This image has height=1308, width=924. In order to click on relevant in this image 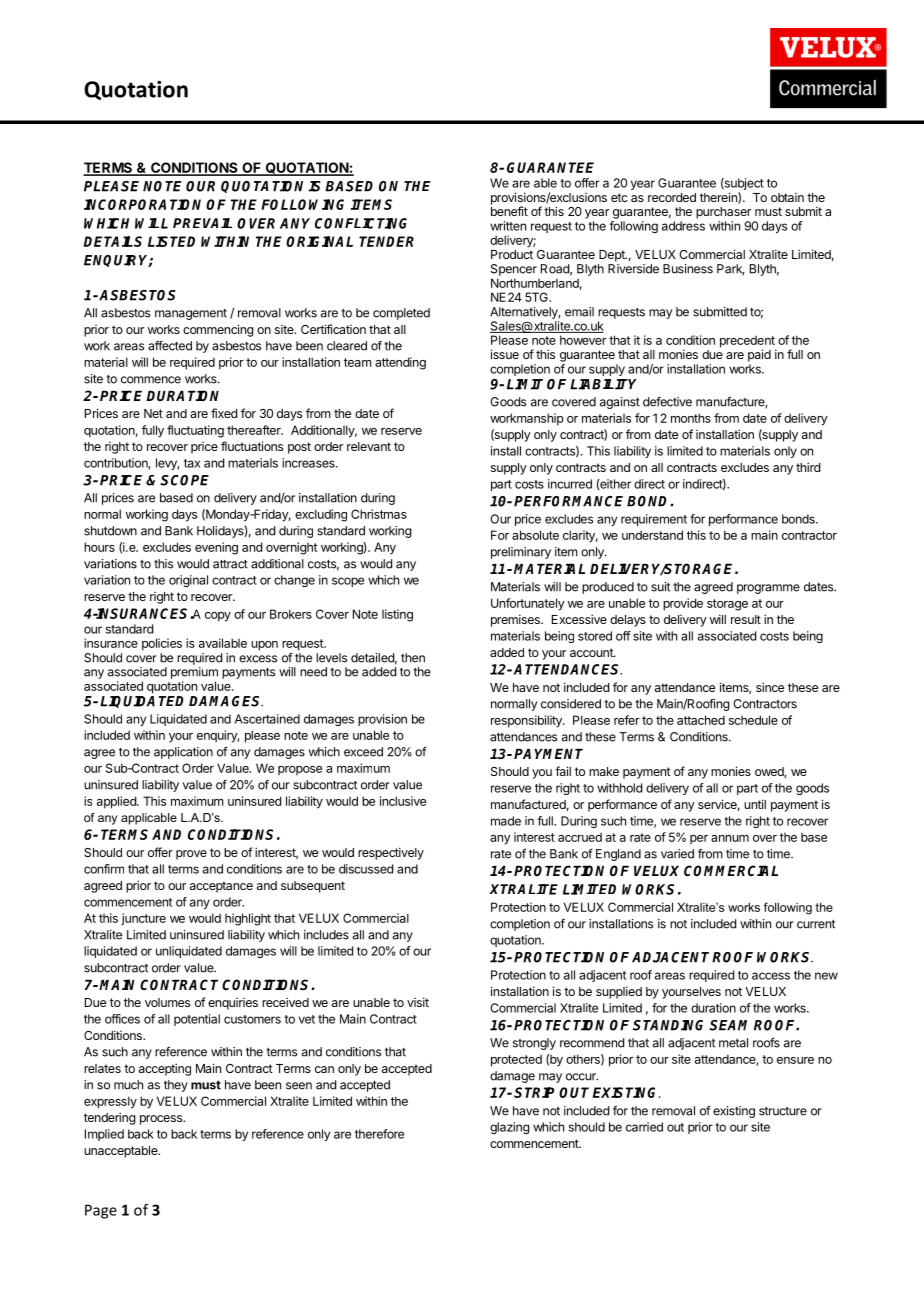, I will do `click(369, 446)`.
